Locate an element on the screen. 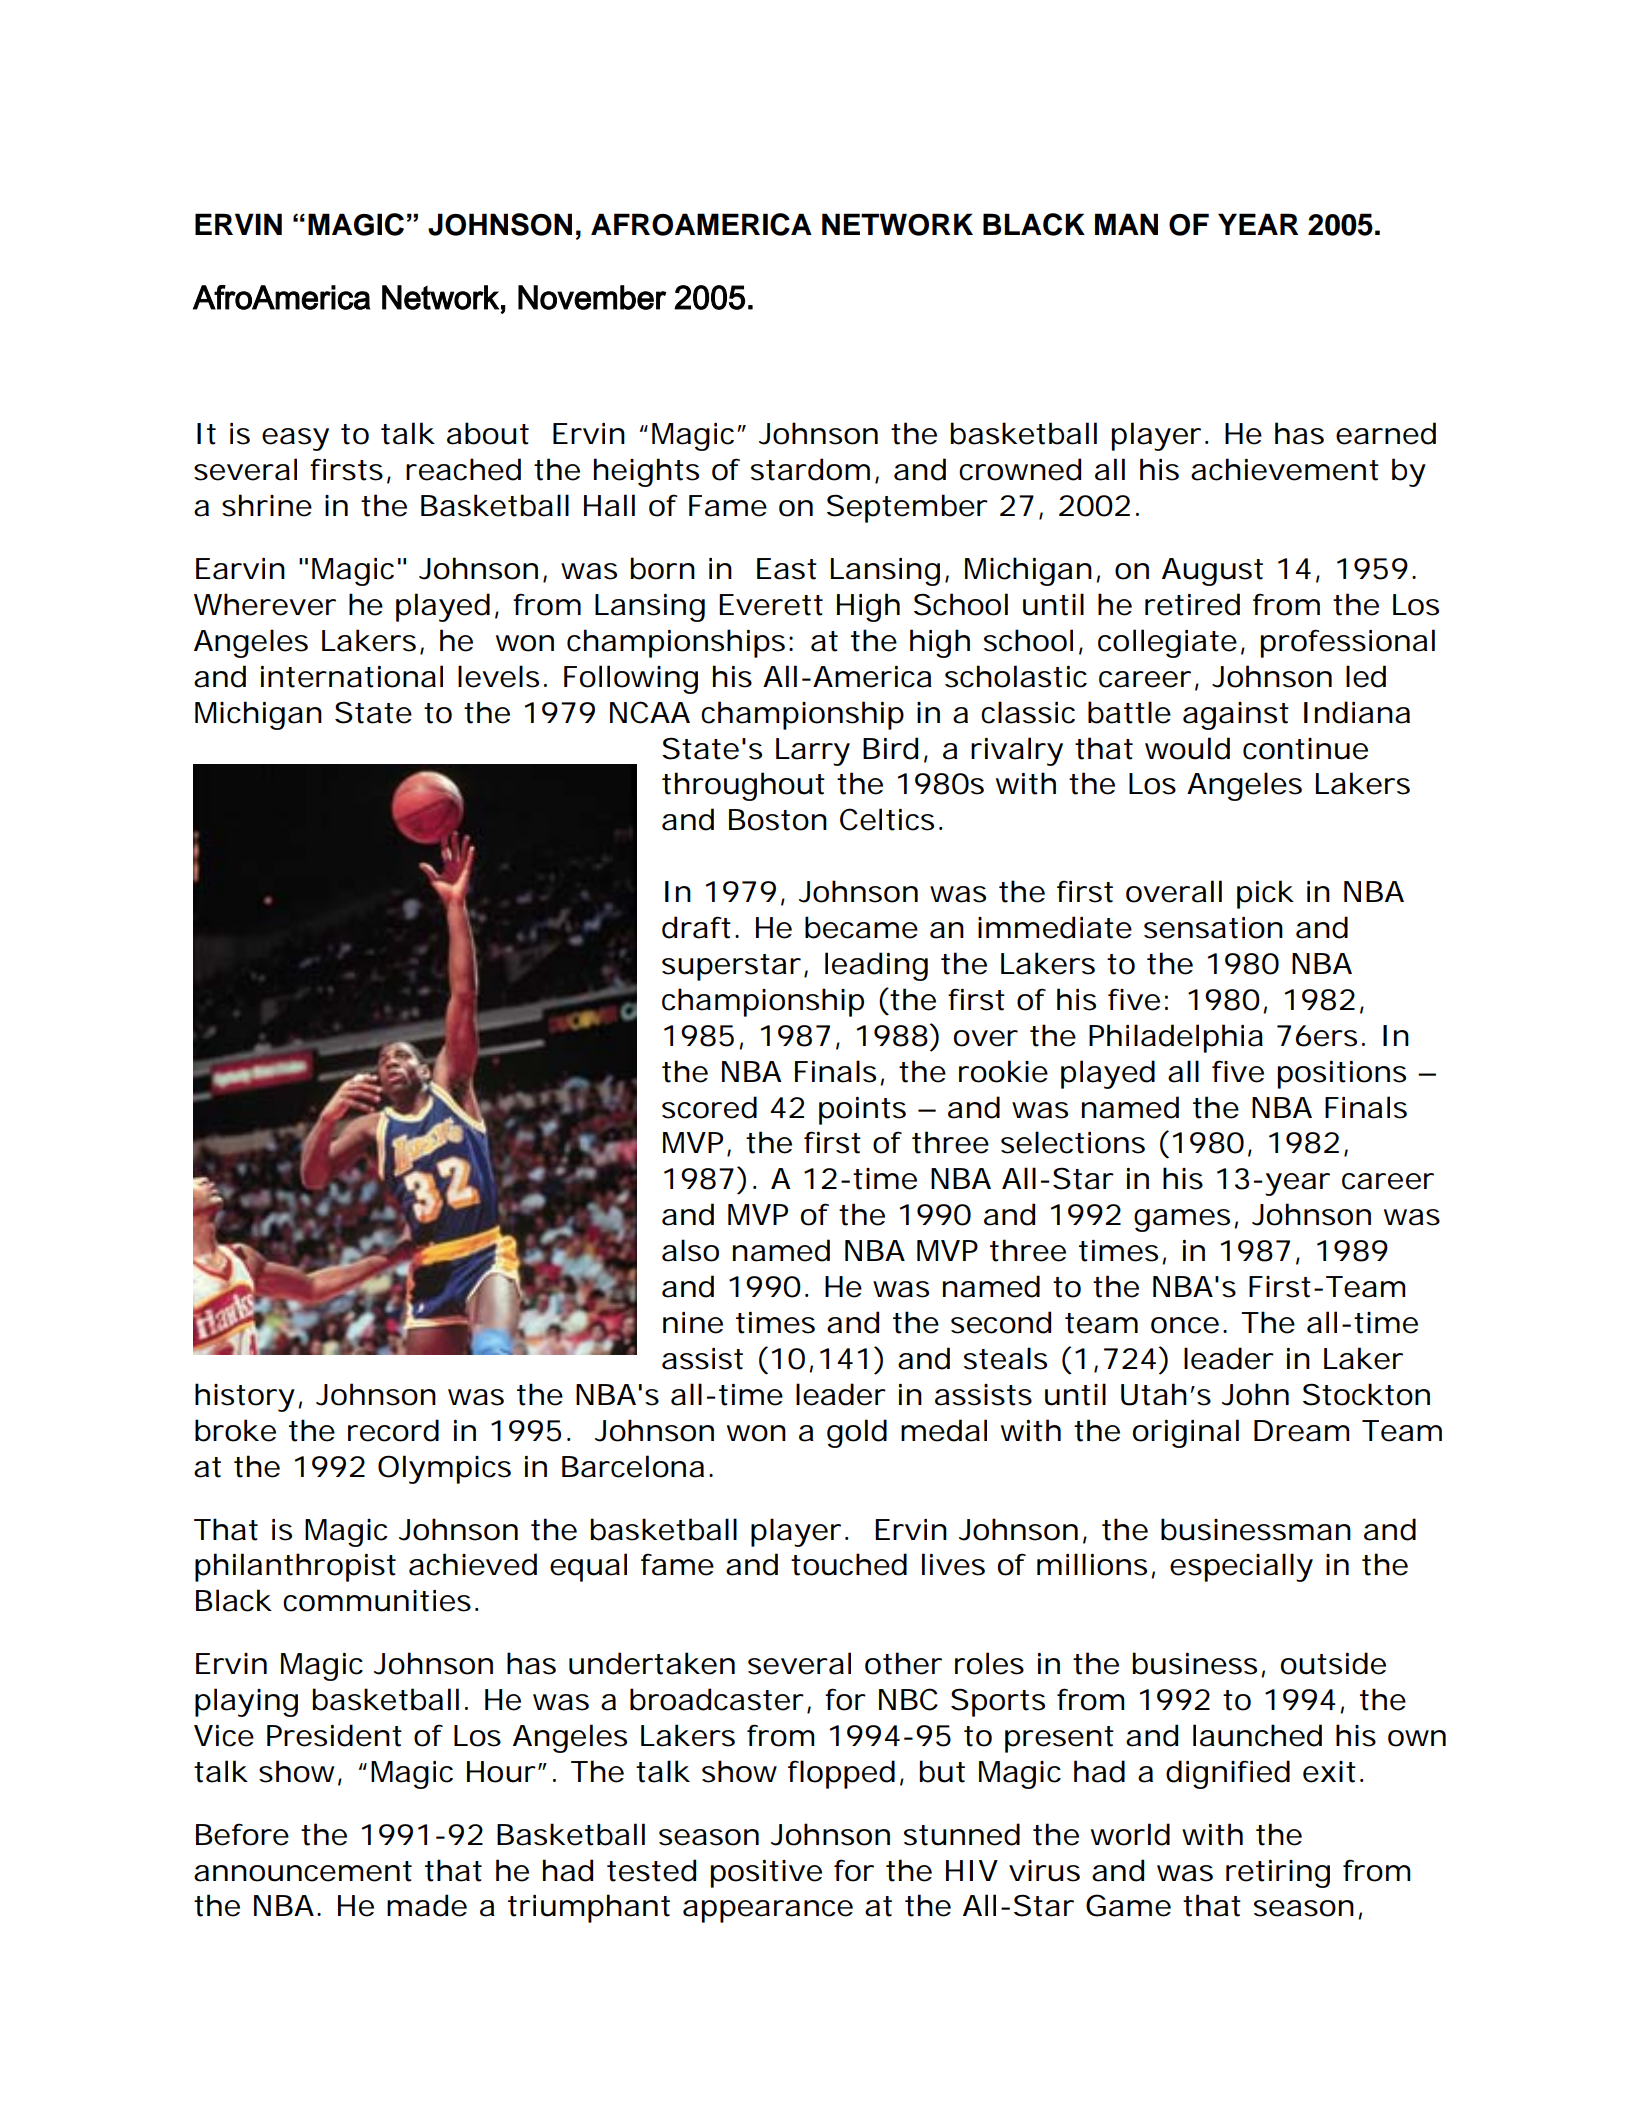  achievement is located at coordinates (1285, 469).
